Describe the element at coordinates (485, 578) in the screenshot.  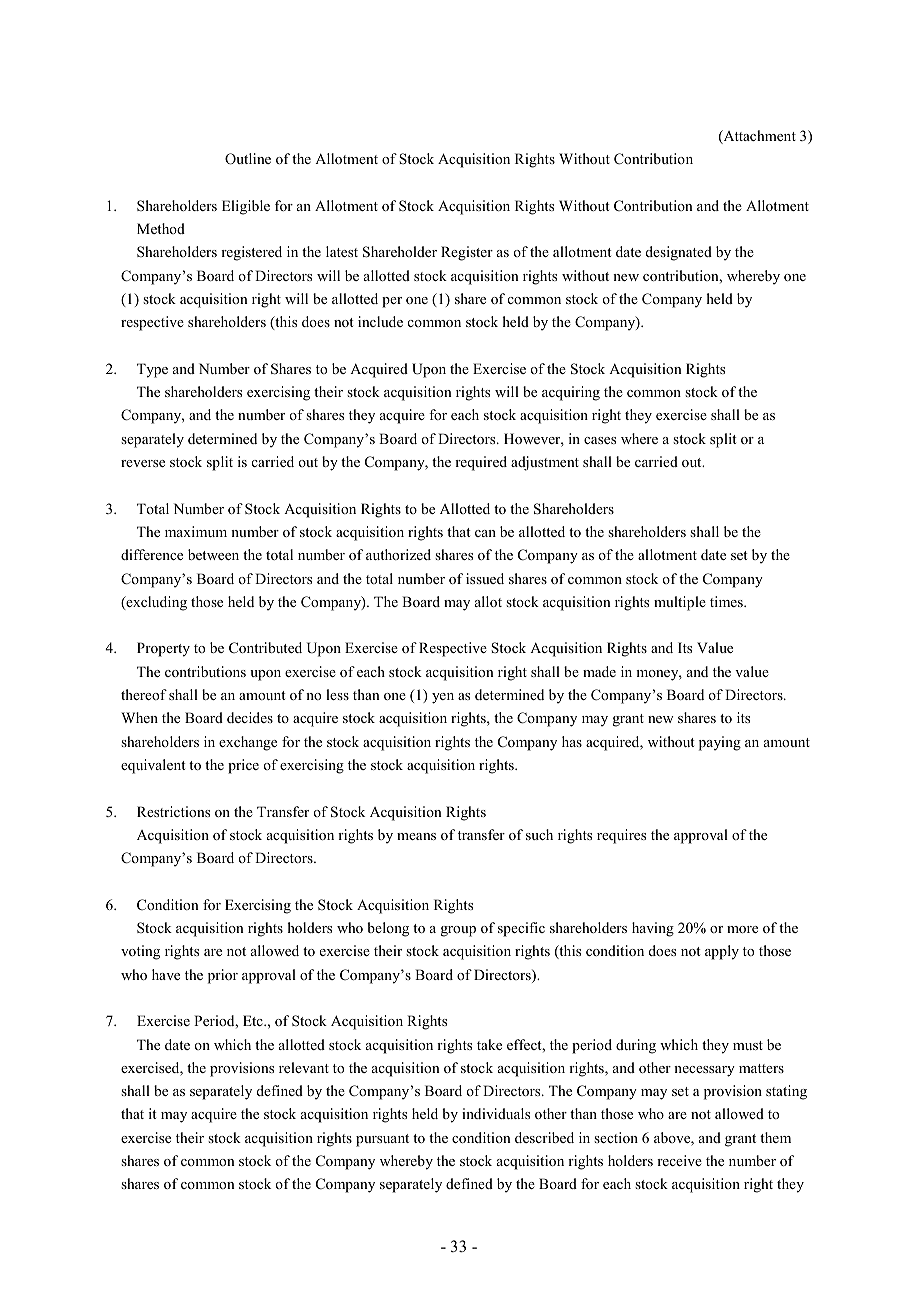
I see `issued` at that location.
